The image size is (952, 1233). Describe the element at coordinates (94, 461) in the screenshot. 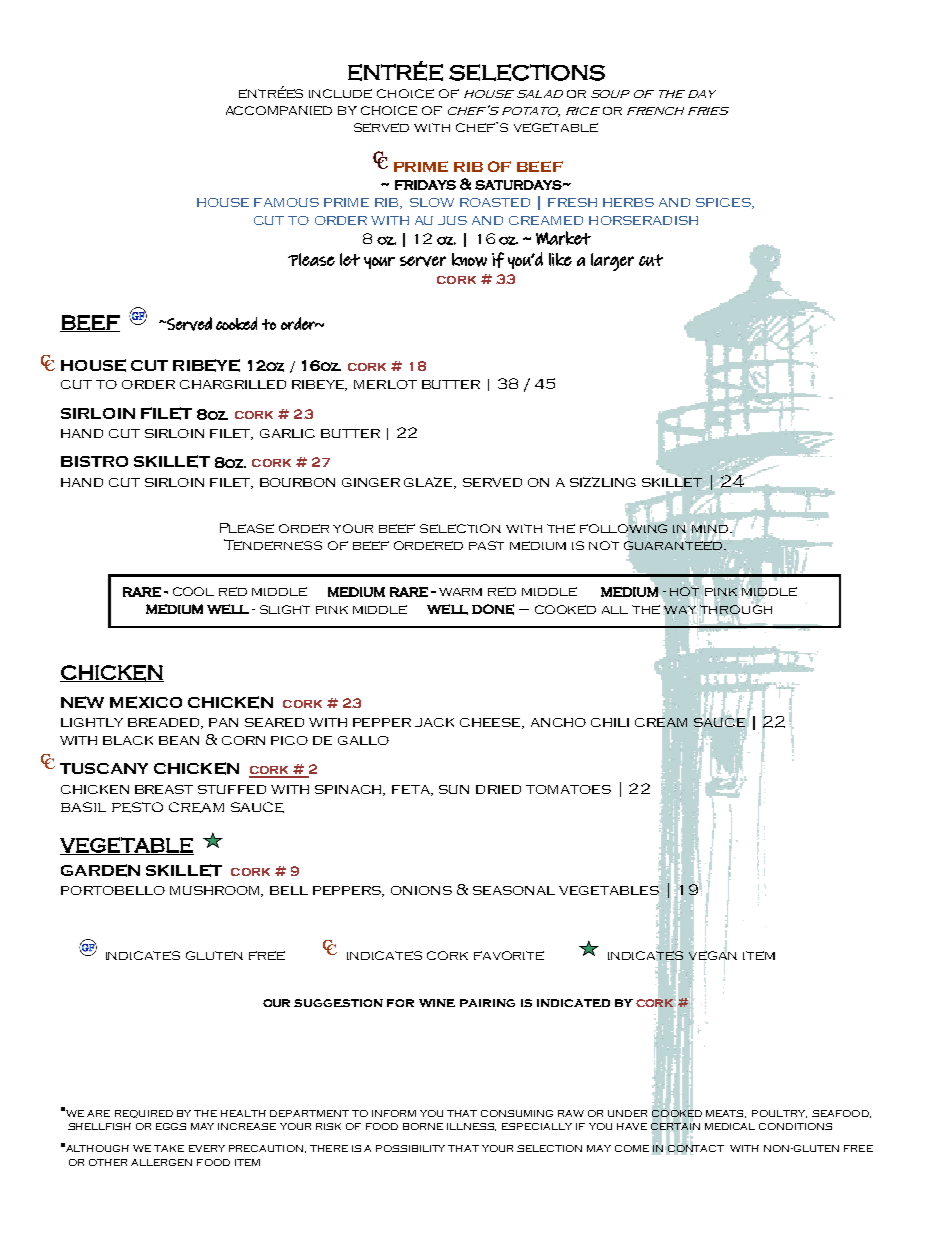

I see `BISTRO` at that location.
